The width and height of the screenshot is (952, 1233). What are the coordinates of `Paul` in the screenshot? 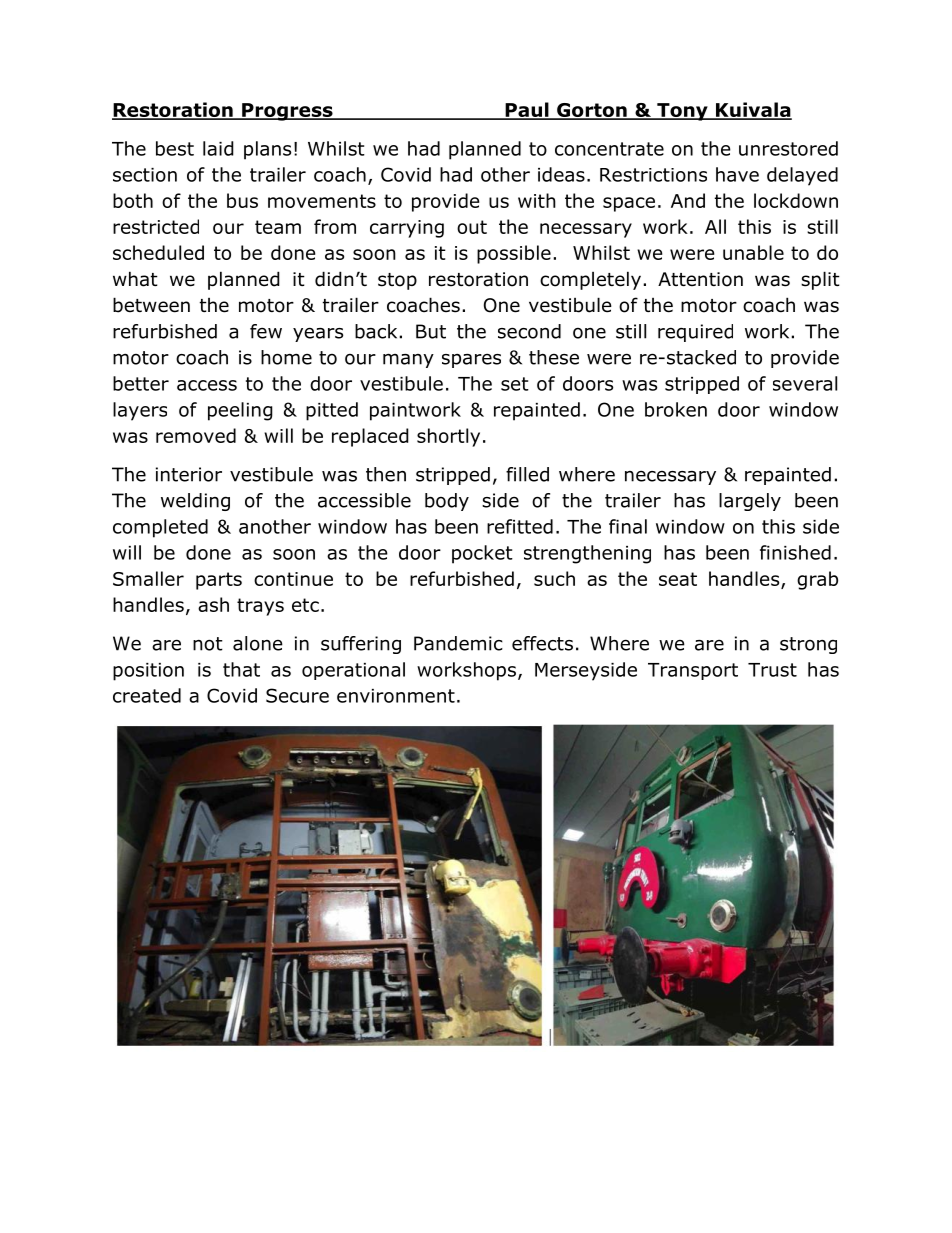 It's located at (527, 111).
